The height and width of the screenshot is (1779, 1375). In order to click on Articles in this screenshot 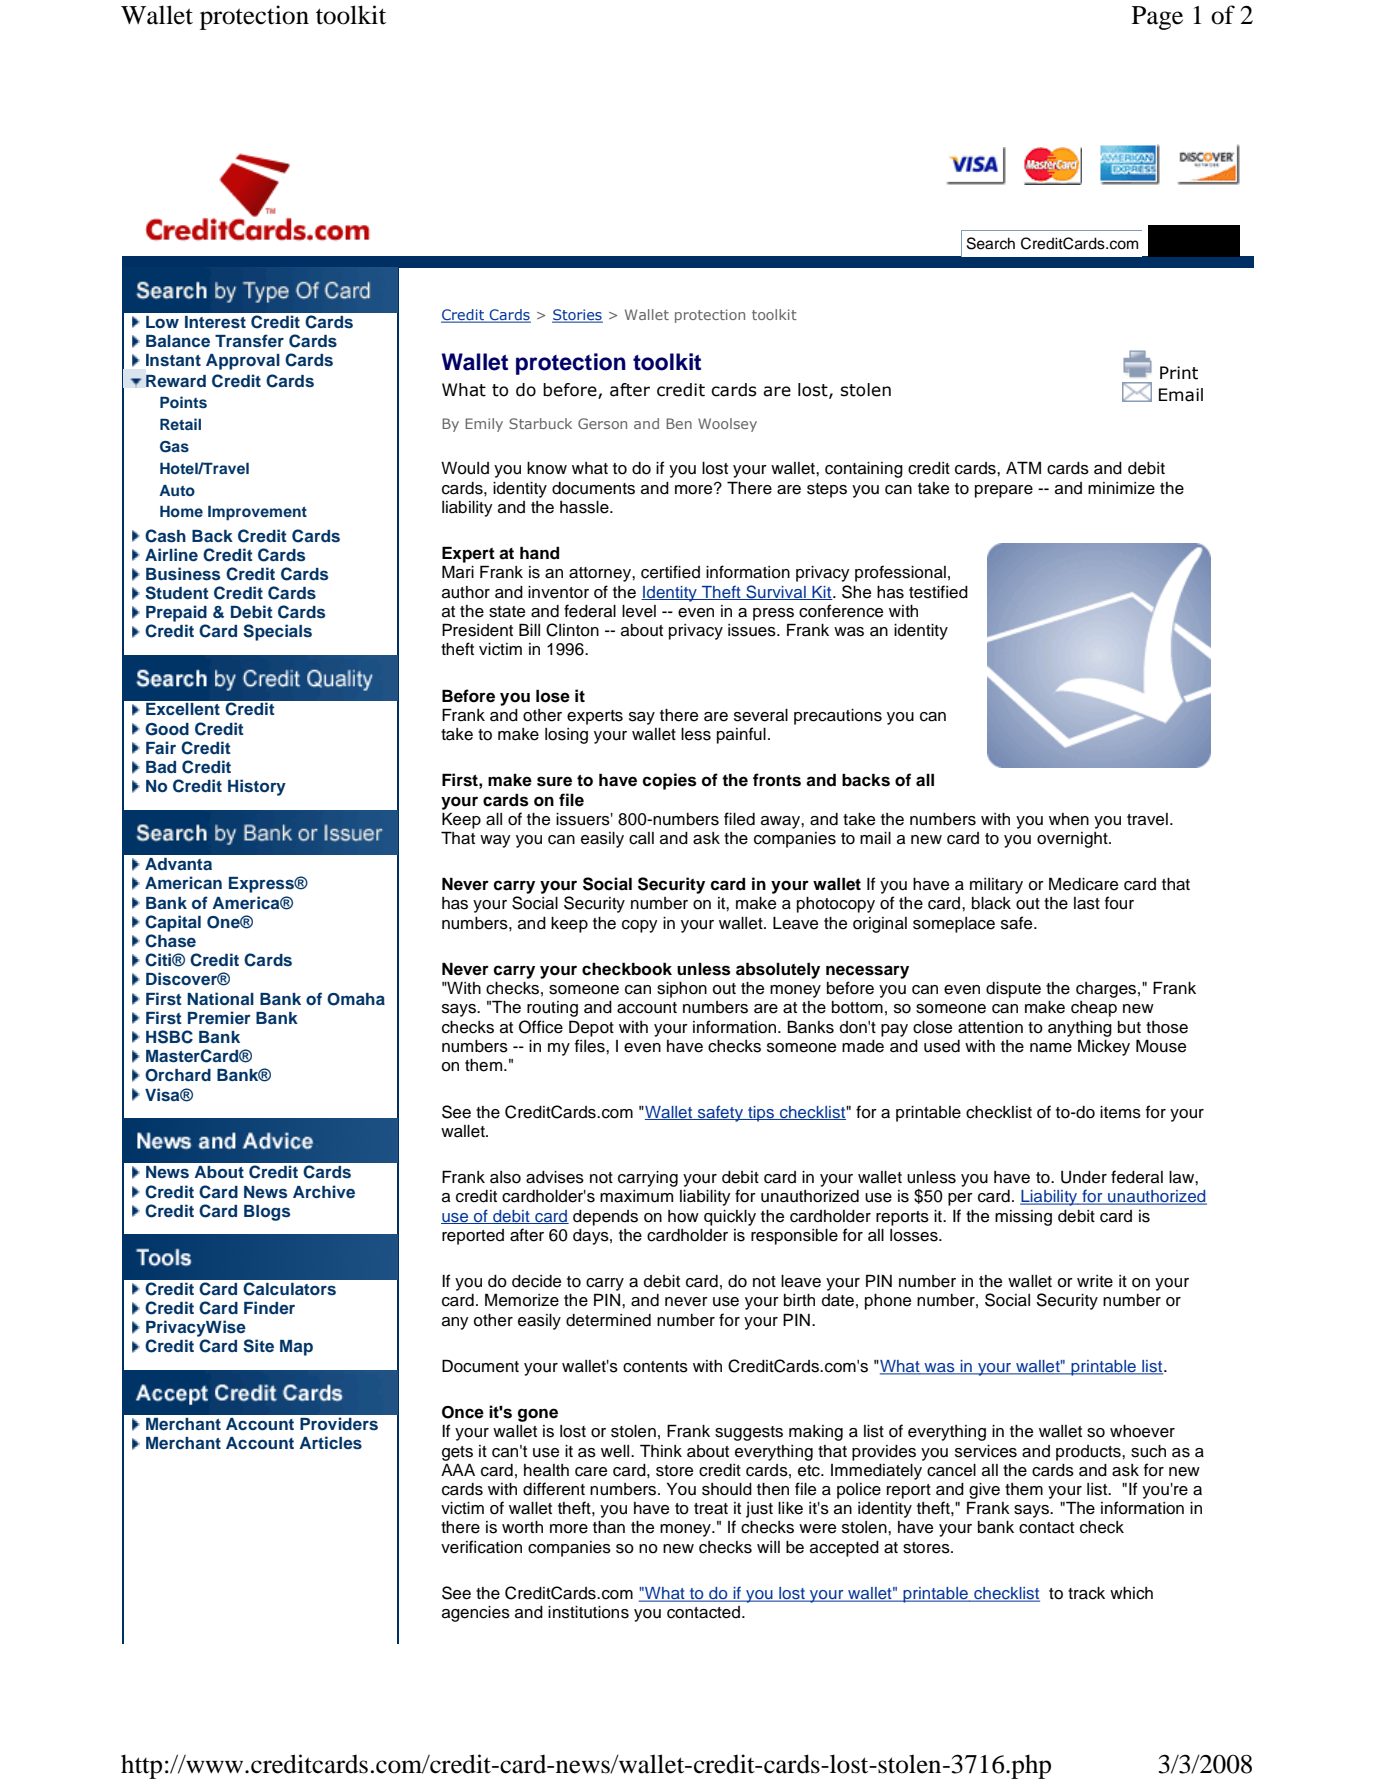, I will do `click(330, 1443)`.
